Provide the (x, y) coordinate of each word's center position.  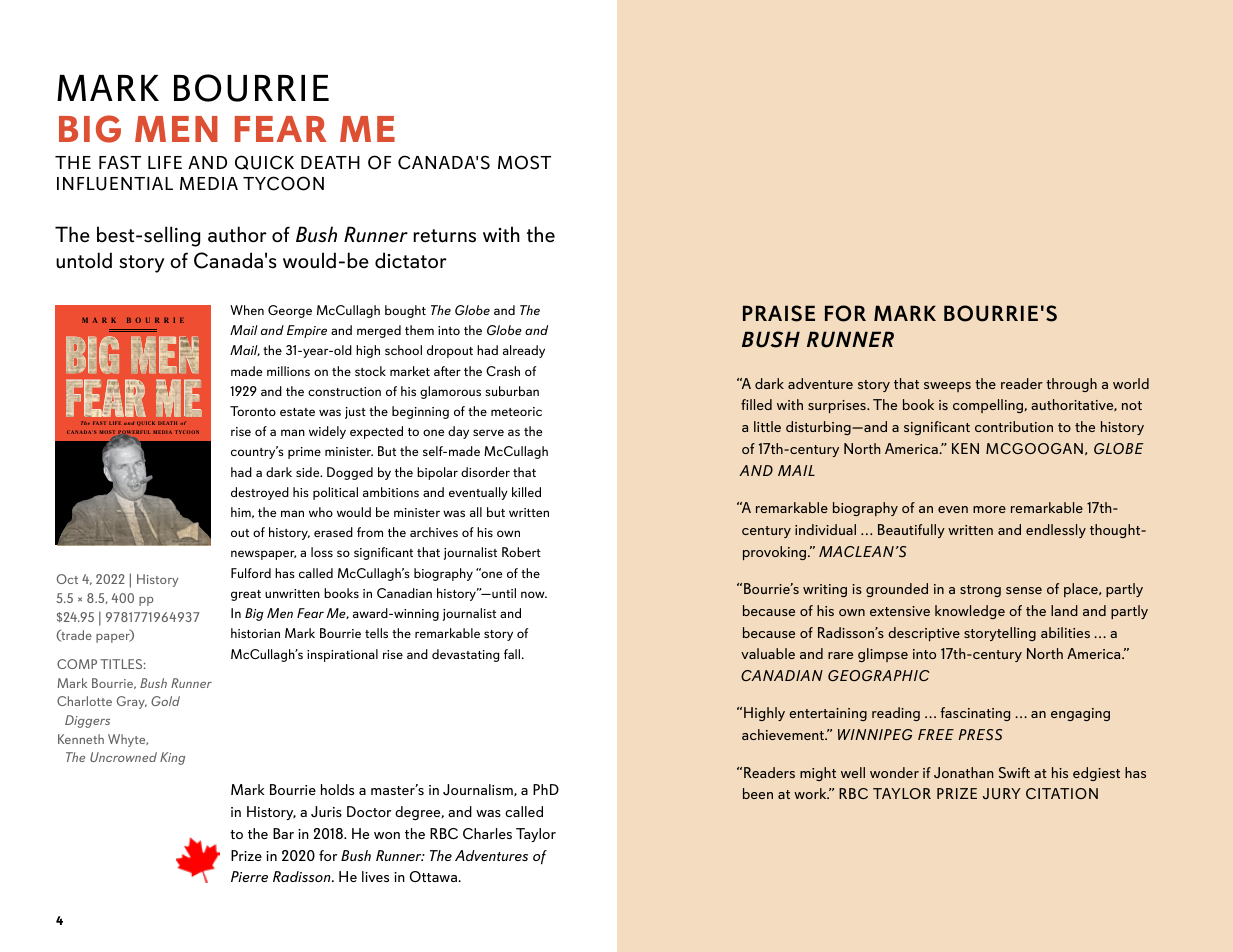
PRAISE (779, 313)
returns (445, 236)
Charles (487, 834)
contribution (1014, 426)
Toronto (253, 411)
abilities (1065, 632)
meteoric (516, 411)
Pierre (249, 876)
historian (255, 633)
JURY (1002, 793)
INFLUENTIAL (115, 184)
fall (513, 654)
